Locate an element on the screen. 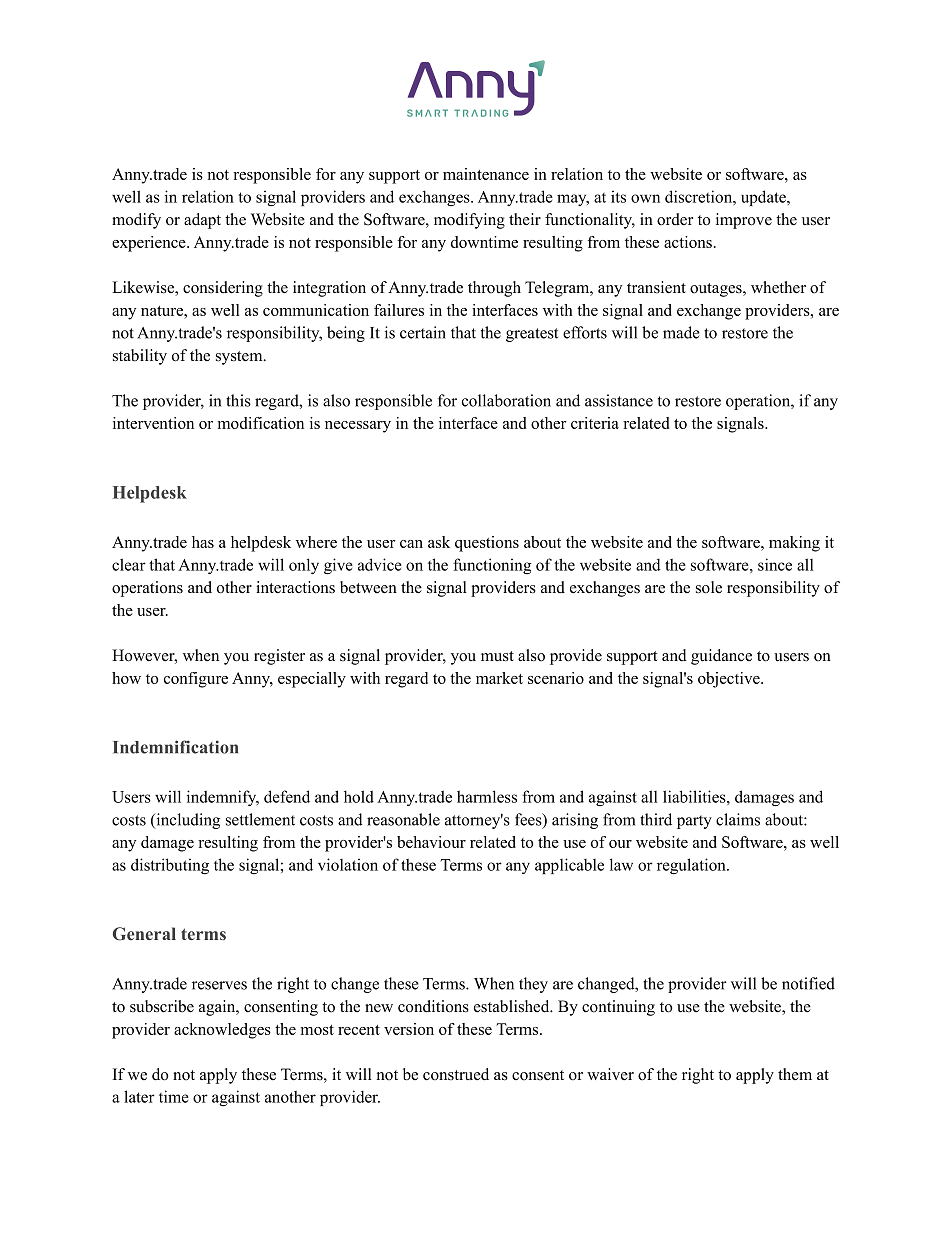 This screenshot has height=1233, width=952. improve is located at coordinates (744, 221).
